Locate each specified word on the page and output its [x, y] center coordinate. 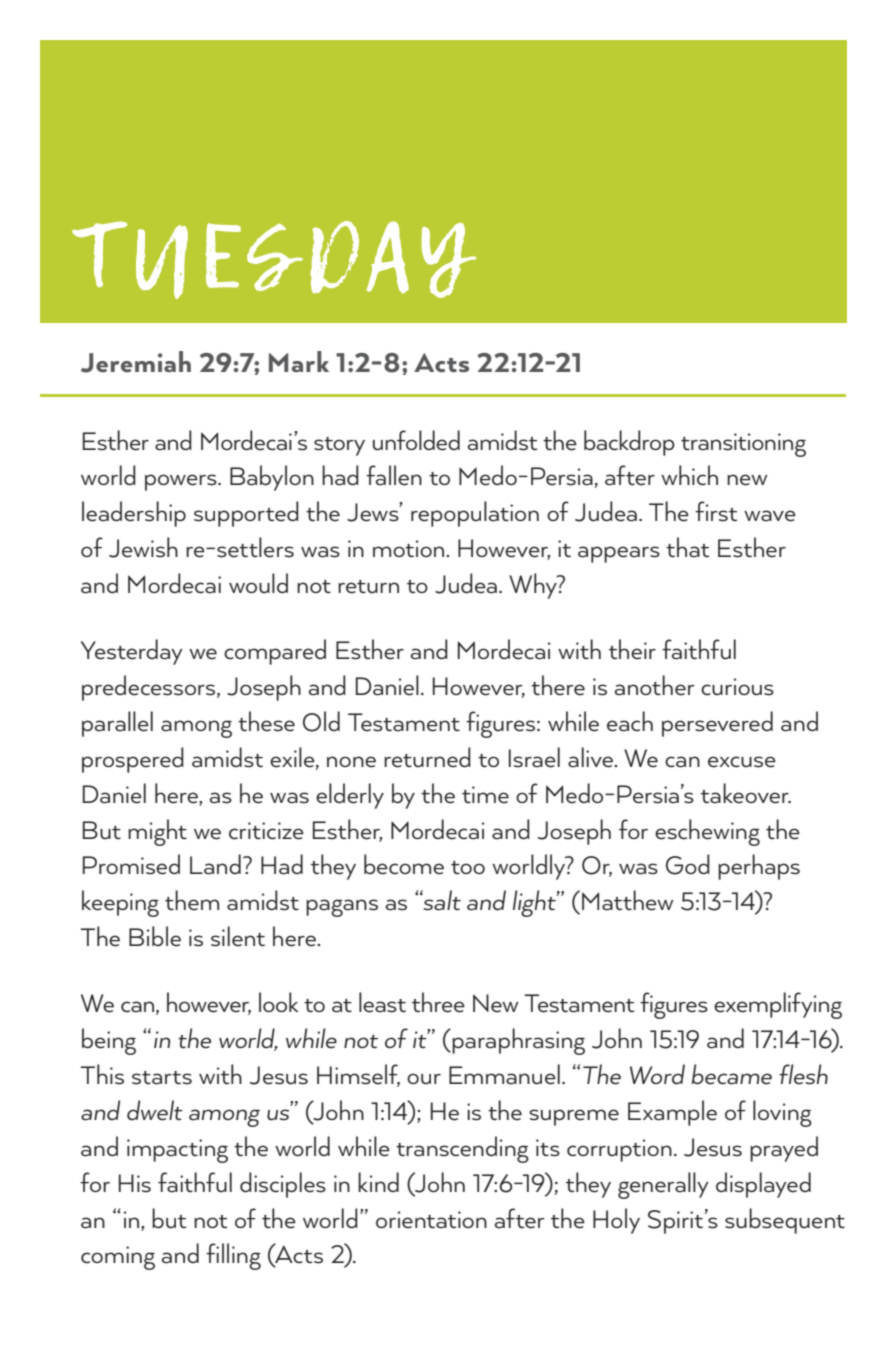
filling [233, 1256]
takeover [746, 793]
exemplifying [778, 1005]
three [438, 1002]
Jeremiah [136, 362]
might [157, 832]
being [109, 1041]
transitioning [743, 445]
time [485, 795]
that [687, 547]
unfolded [416, 440]
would [258, 583]
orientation [431, 1220]
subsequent [785, 1221]
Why [534, 586]
